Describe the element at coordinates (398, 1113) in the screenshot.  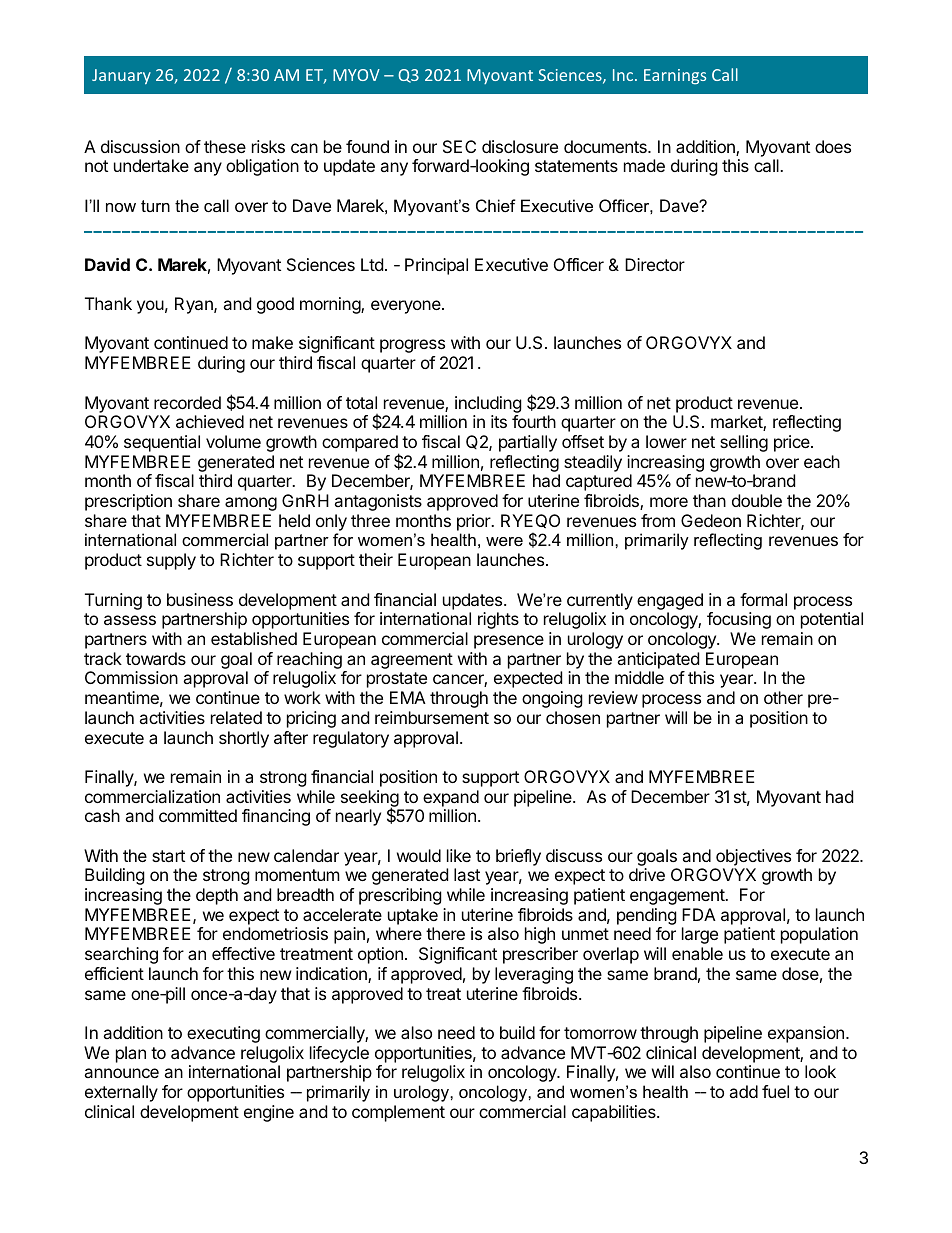
I see `complement` at that location.
